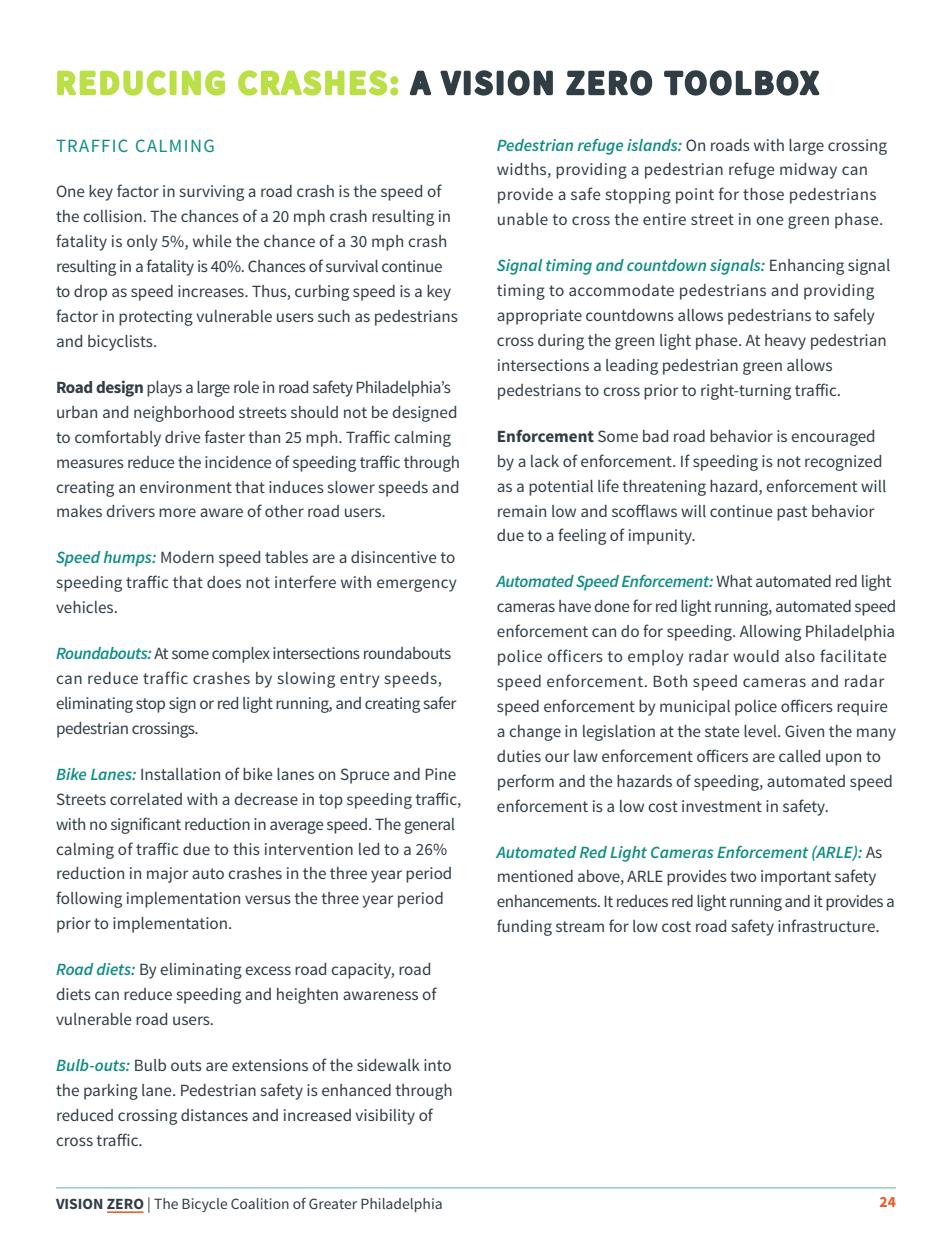 This screenshot has width=952, height=1233. Describe the element at coordinates (742, 83) in the screenshot. I see `TOOLBOX` at that location.
